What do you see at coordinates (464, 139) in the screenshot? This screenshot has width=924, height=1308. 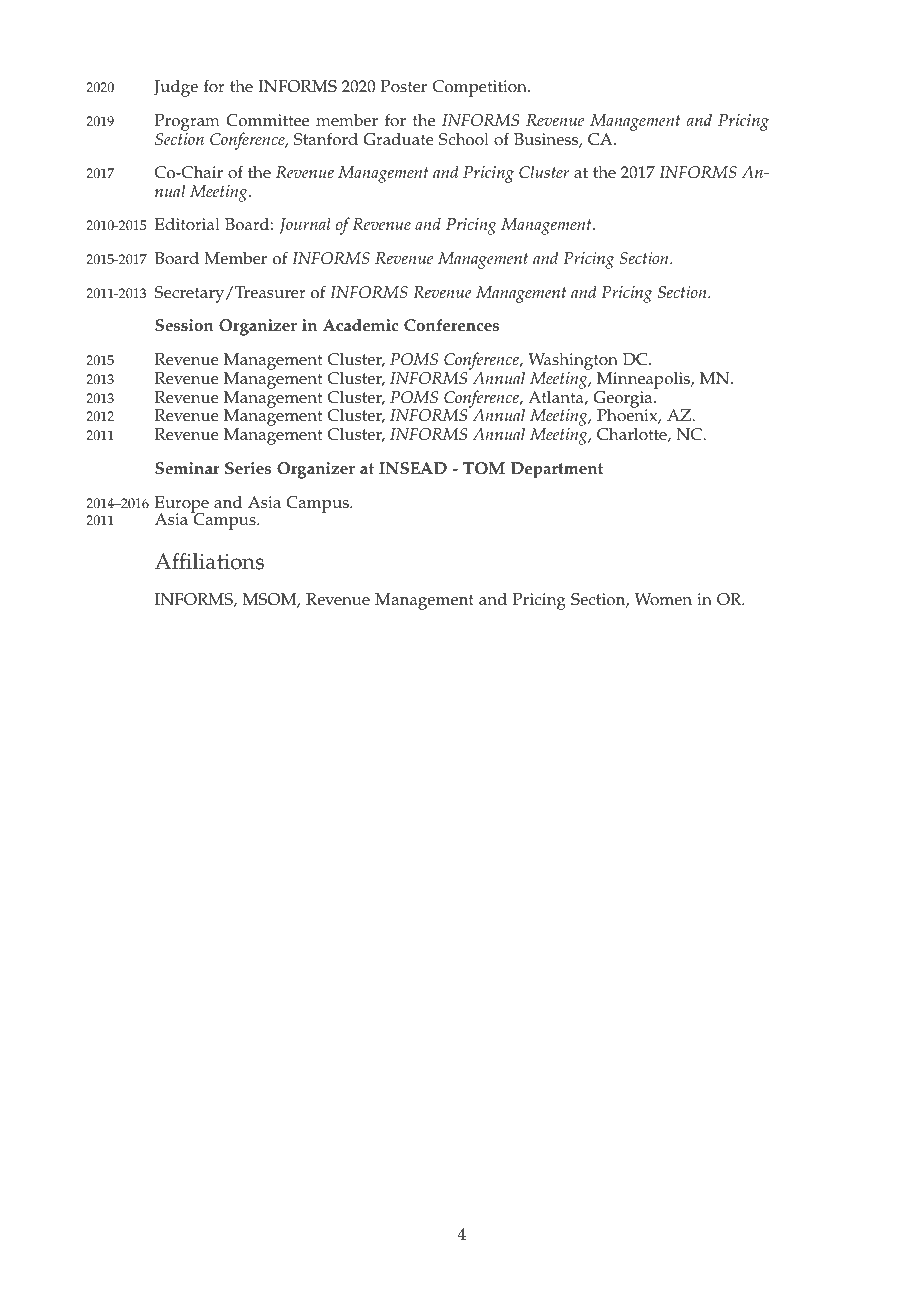 I see `School` at bounding box center [464, 139].
